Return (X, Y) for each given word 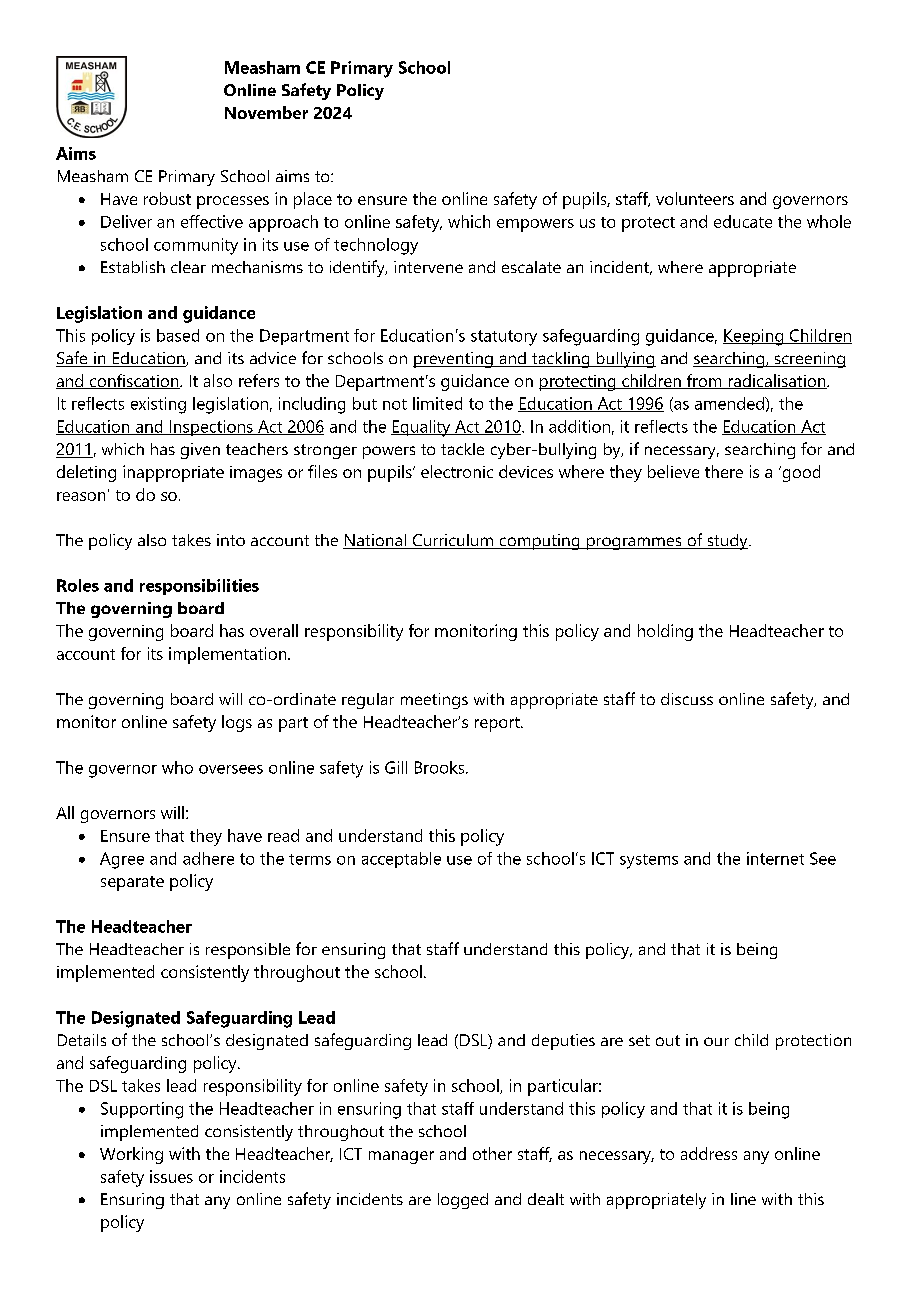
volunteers (695, 198)
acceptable (401, 860)
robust (167, 198)
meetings (434, 701)
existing (158, 405)
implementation (229, 655)
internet (775, 858)
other (492, 1153)
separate (132, 883)
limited (437, 403)
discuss (687, 699)
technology (376, 246)
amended (730, 403)
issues (171, 1176)
